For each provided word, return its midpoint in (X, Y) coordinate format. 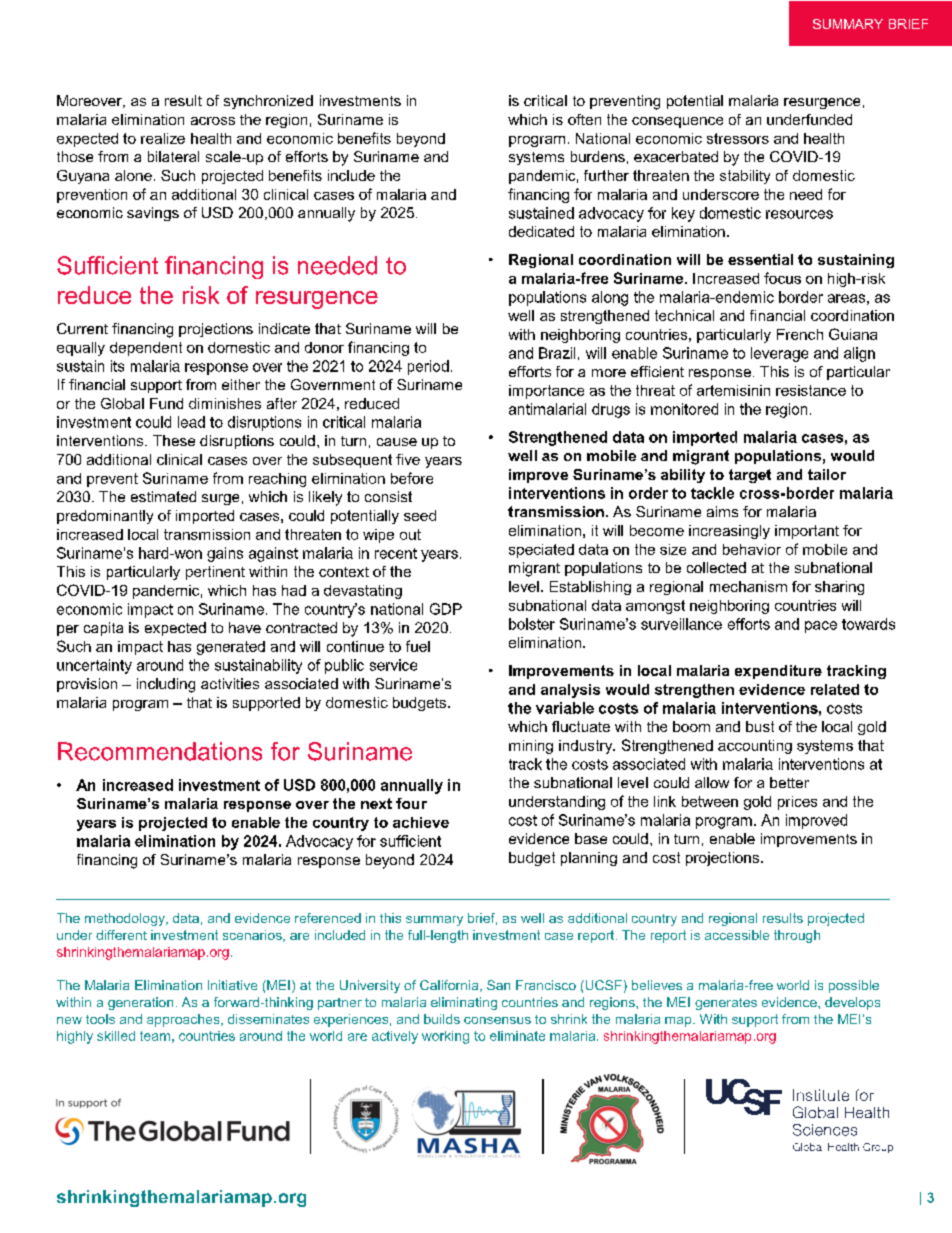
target (750, 476)
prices (797, 803)
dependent (146, 349)
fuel (418, 646)
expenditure (778, 672)
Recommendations (160, 751)
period (428, 367)
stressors (738, 138)
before (412, 478)
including (166, 685)
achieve (421, 822)
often (584, 119)
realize (163, 138)
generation (140, 1003)
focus (782, 278)
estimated (163, 496)
